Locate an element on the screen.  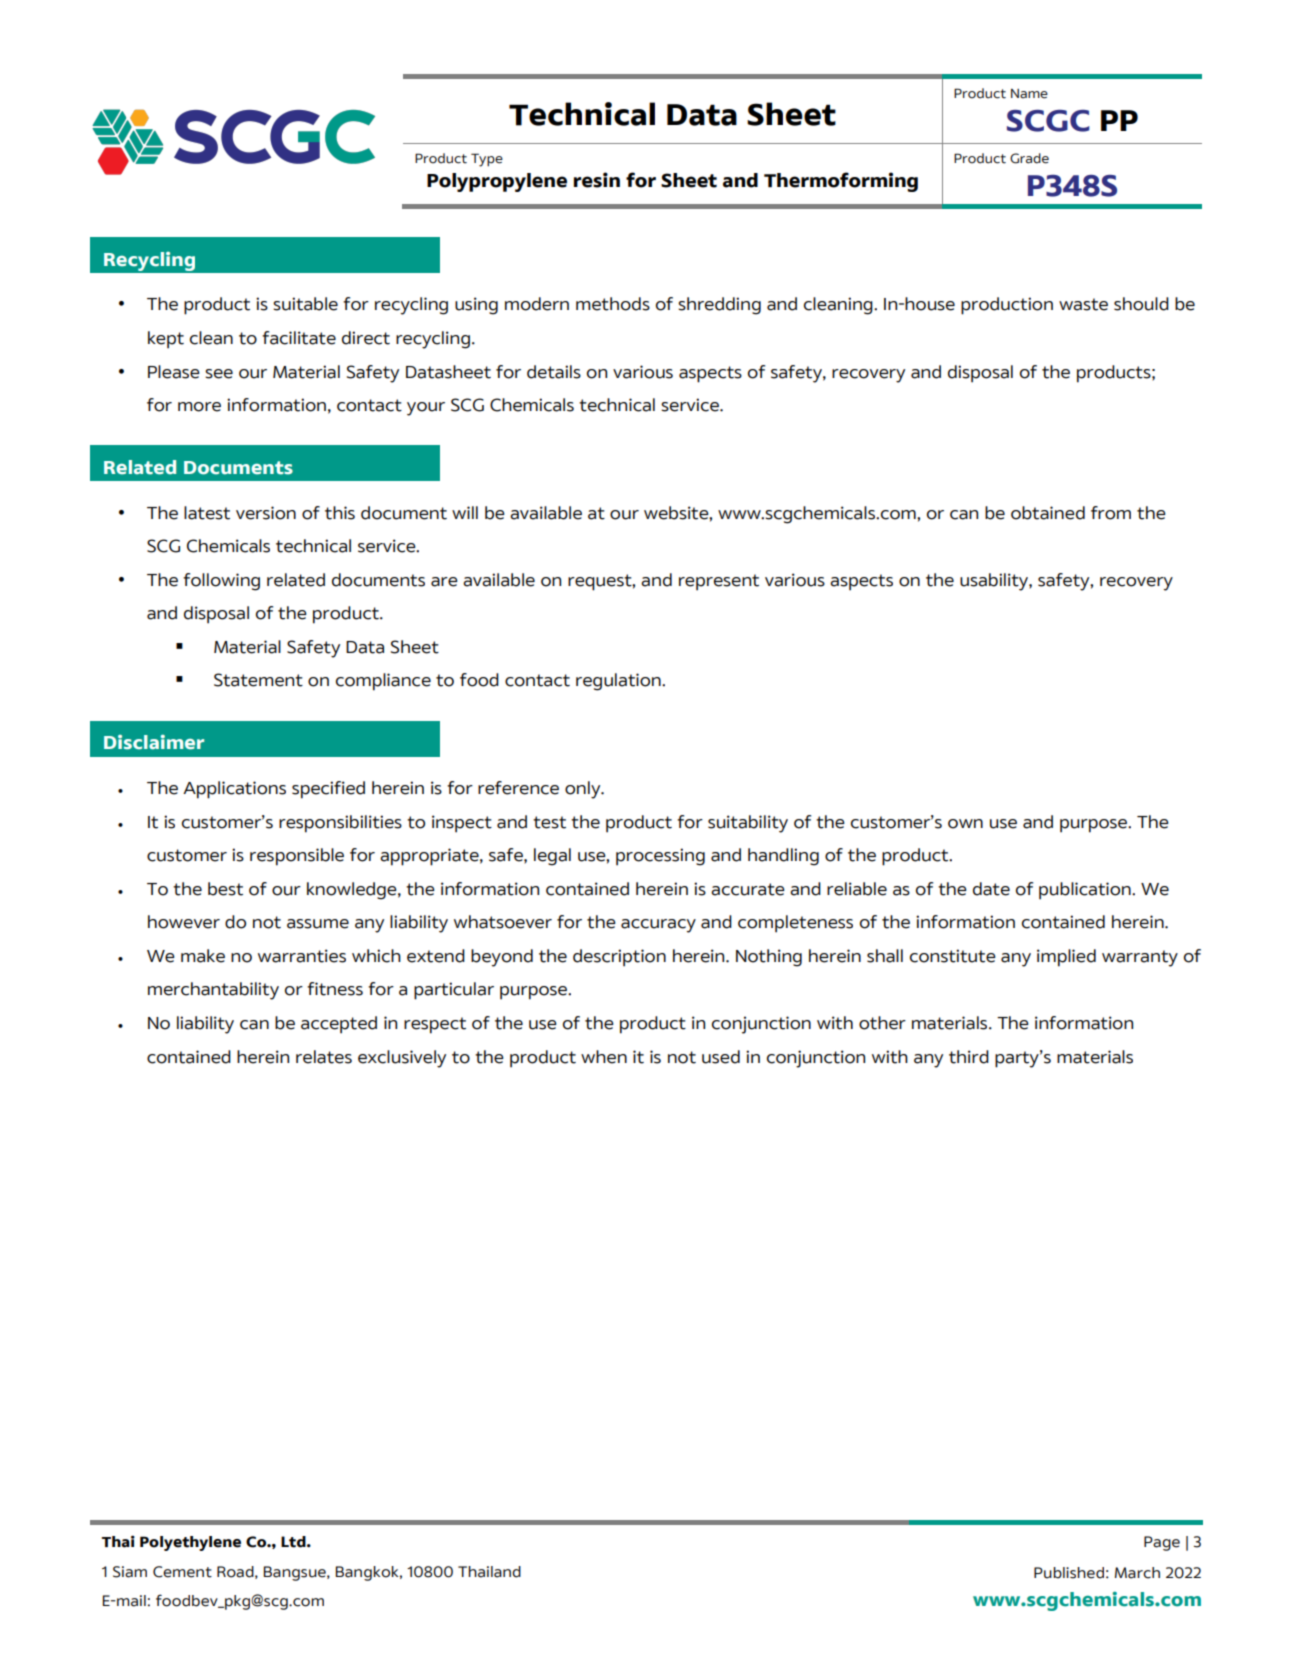
Polyethylene is located at coordinates (190, 1543).
